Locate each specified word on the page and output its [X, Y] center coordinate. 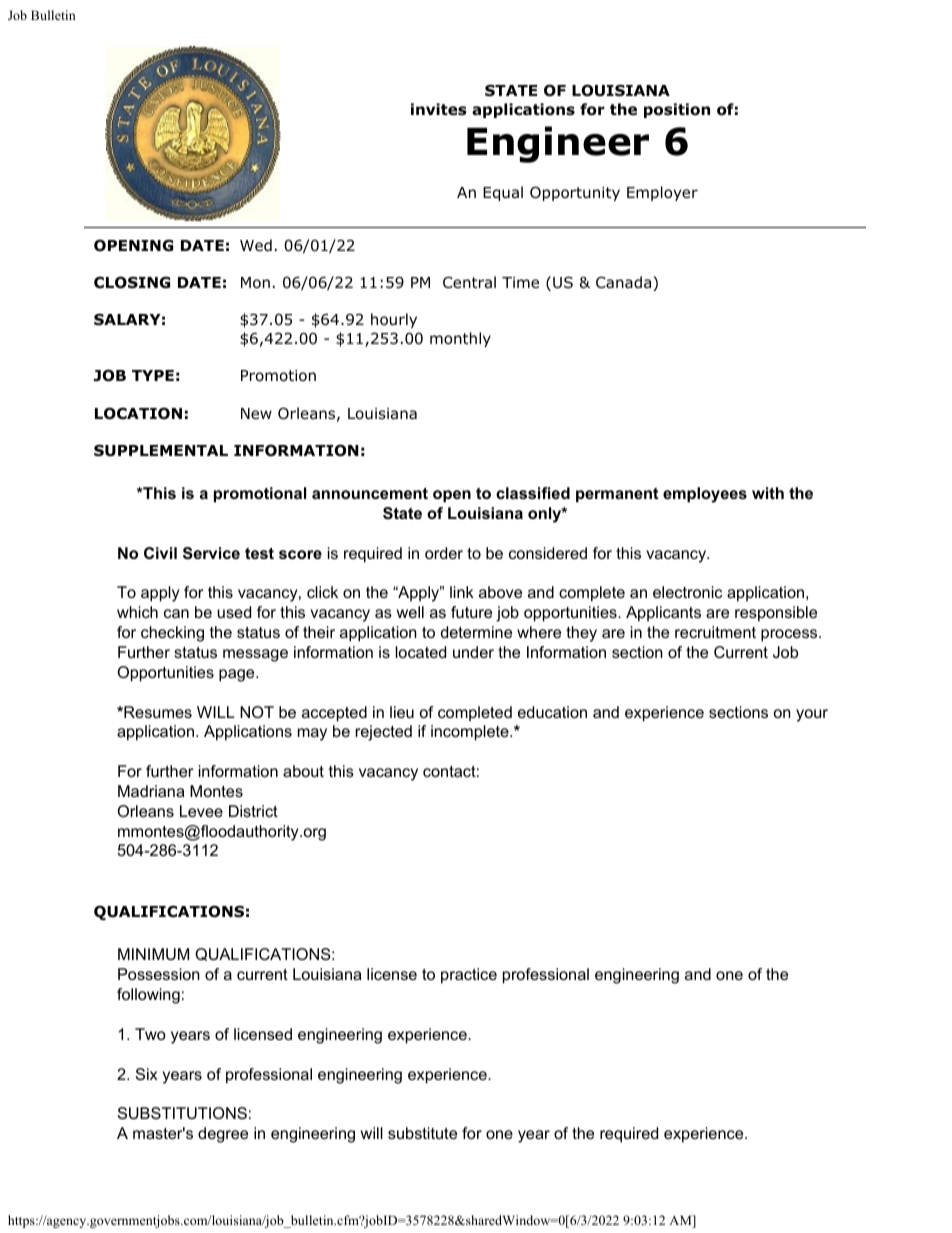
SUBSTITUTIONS [182, 1113]
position [677, 110]
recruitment [715, 632]
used [234, 612]
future [471, 612]
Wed [256, 245]
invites [439, 109]
